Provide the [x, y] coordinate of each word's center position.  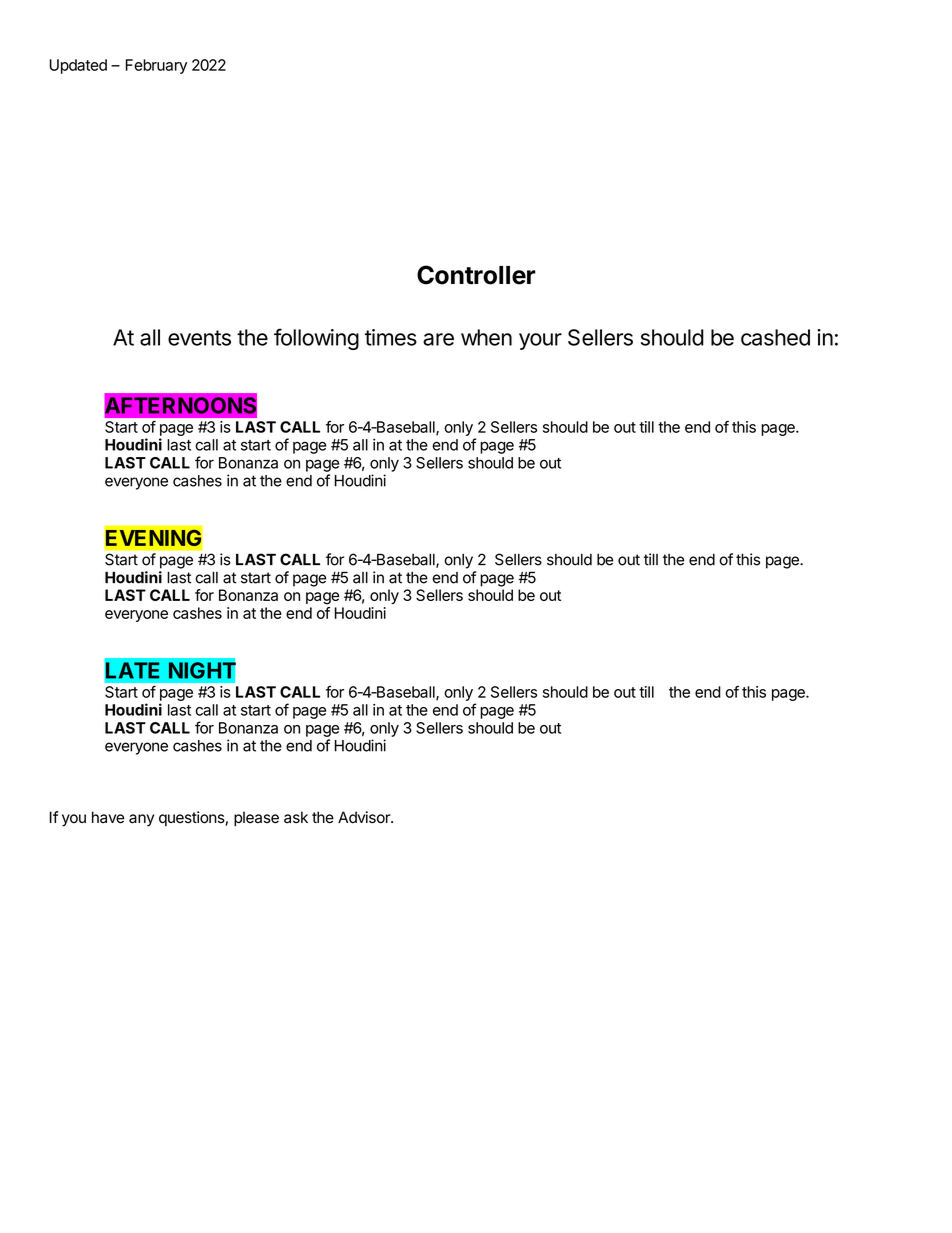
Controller [476, 275]
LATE [132, 670]
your [540, 341]
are [438, 339]
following [316, 339]
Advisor [365, 817]
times [391, 337]
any [141, 820]
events [199, 338]
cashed [775, 337]
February [156, 66]
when [486, 337]
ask [296, 817]
